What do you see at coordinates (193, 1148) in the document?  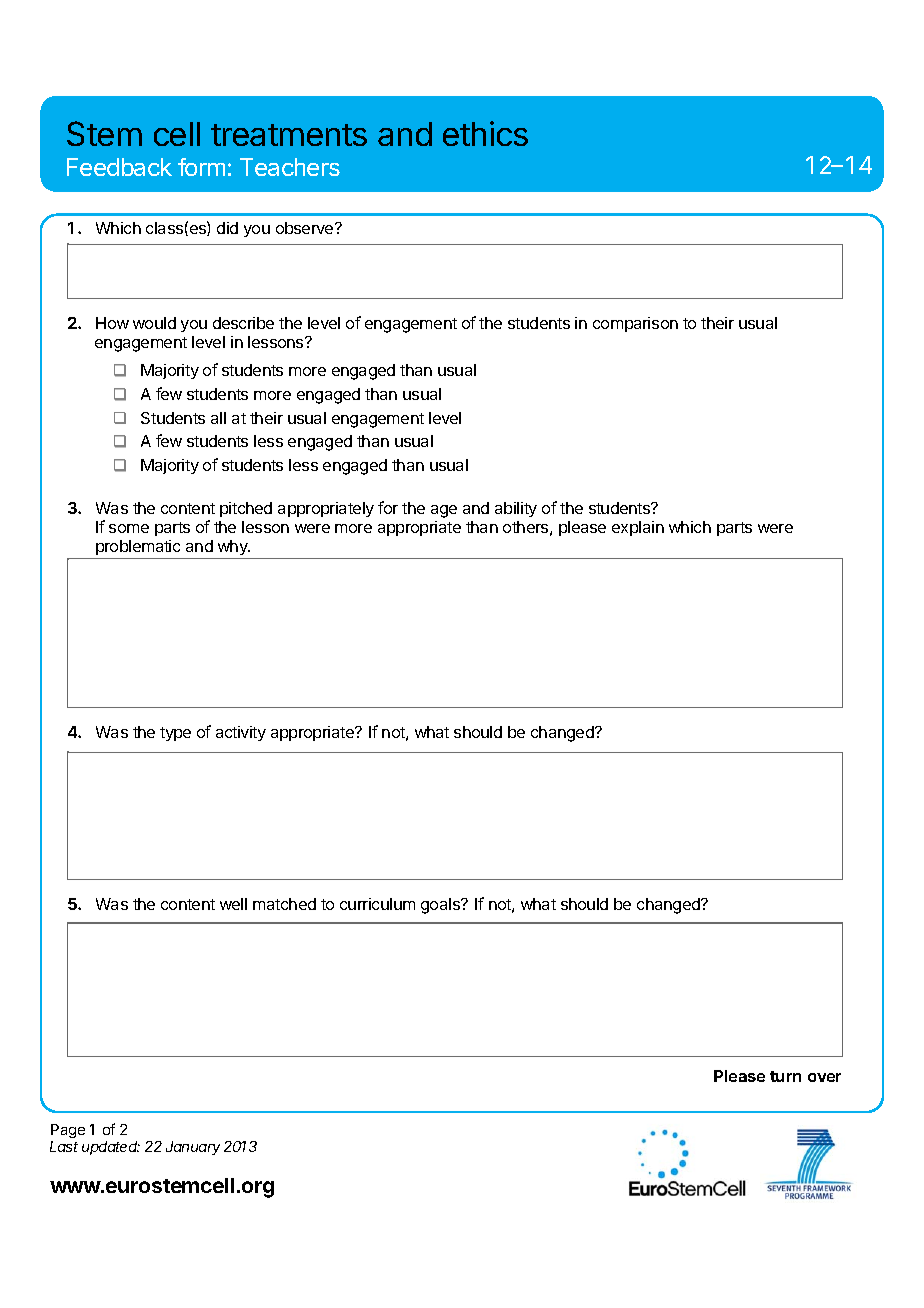 I see `January` at bounding box center [193, 1148].
